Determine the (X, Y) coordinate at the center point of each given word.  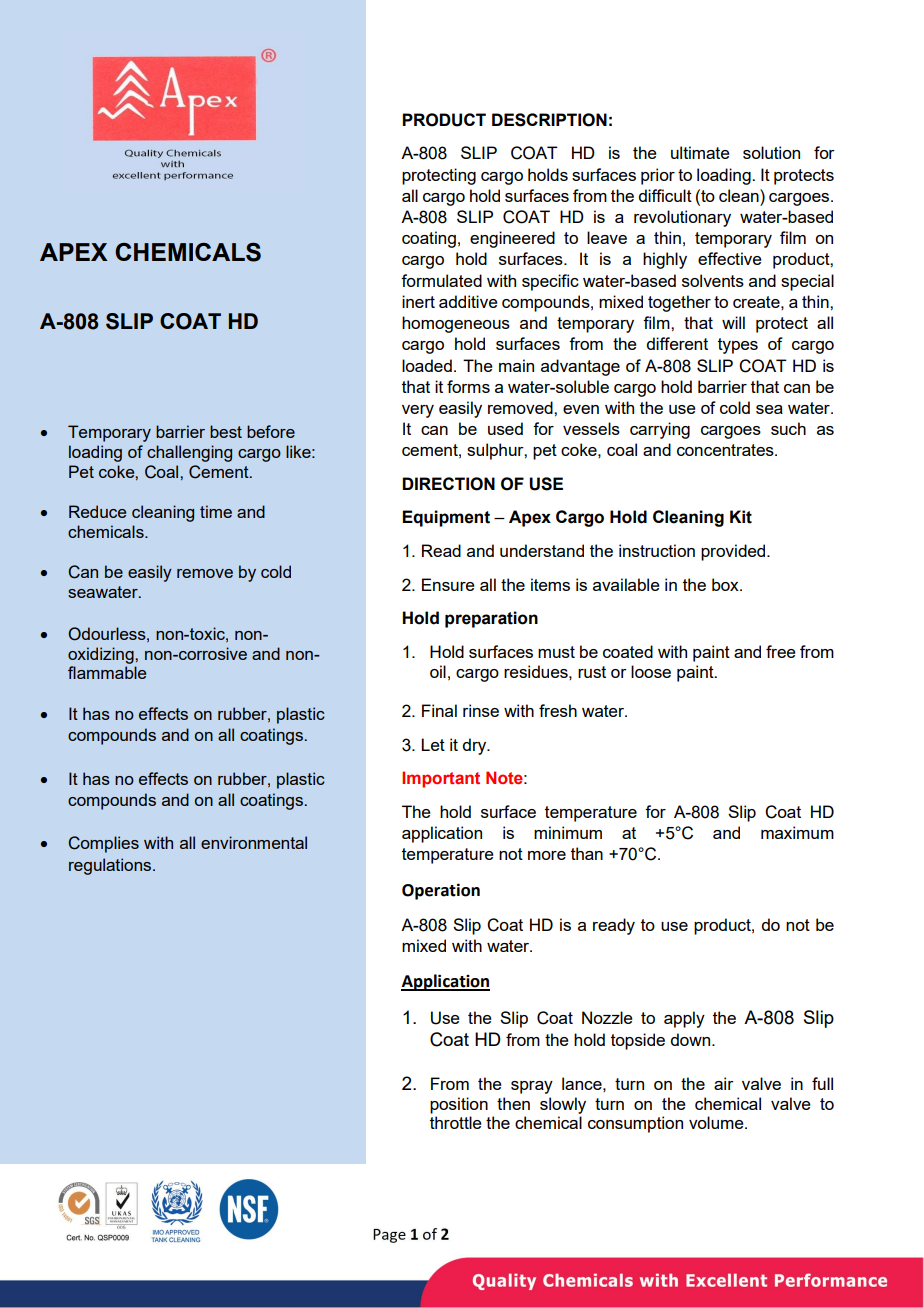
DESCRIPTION (549, 120)
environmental (254, 842)
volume (717, 1122)
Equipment (446, 518)
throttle (456, 1122)
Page (389, 1236)
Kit (741, 517)
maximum (797, 832)
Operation (441, 891)
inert (418, 301)
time (216, 511)
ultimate (700, 152)
